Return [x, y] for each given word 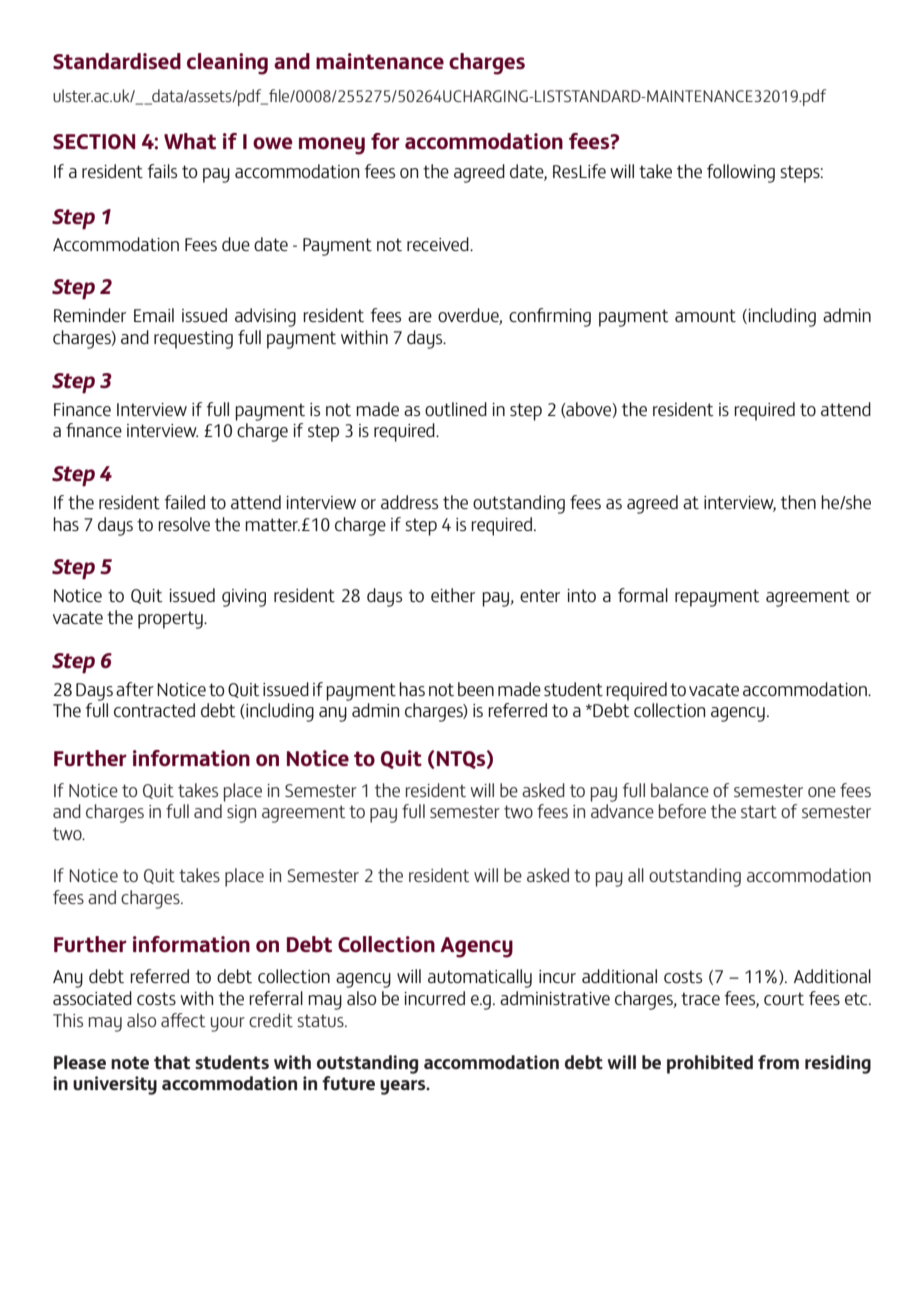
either [453, 595]
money [332, 146]
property [171, 620]
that [172, 1062]
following [741, 173]
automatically [480, 978]
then [798, 502]
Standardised [117, 61]
